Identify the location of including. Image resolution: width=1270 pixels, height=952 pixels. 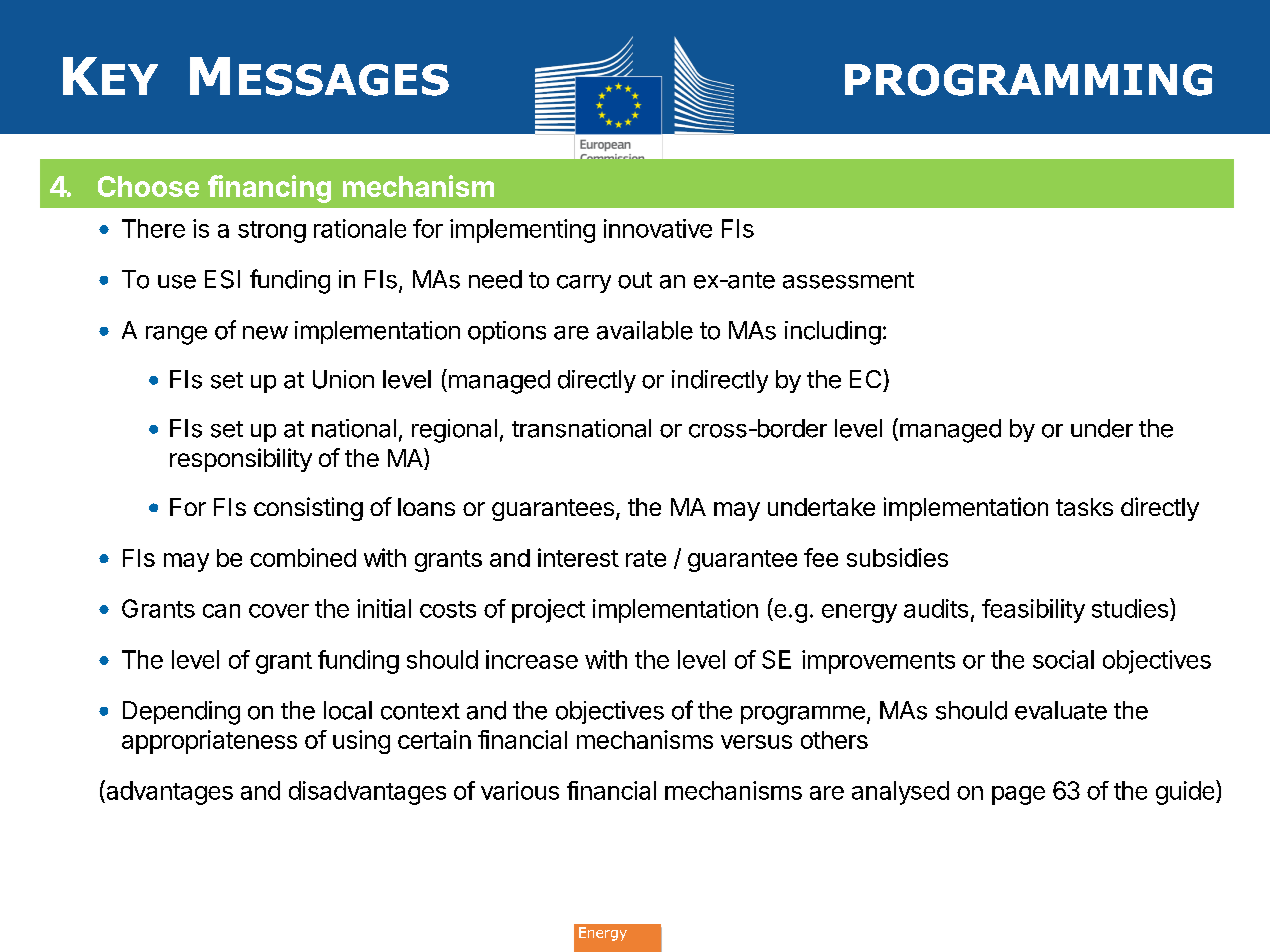
(833, 333).
